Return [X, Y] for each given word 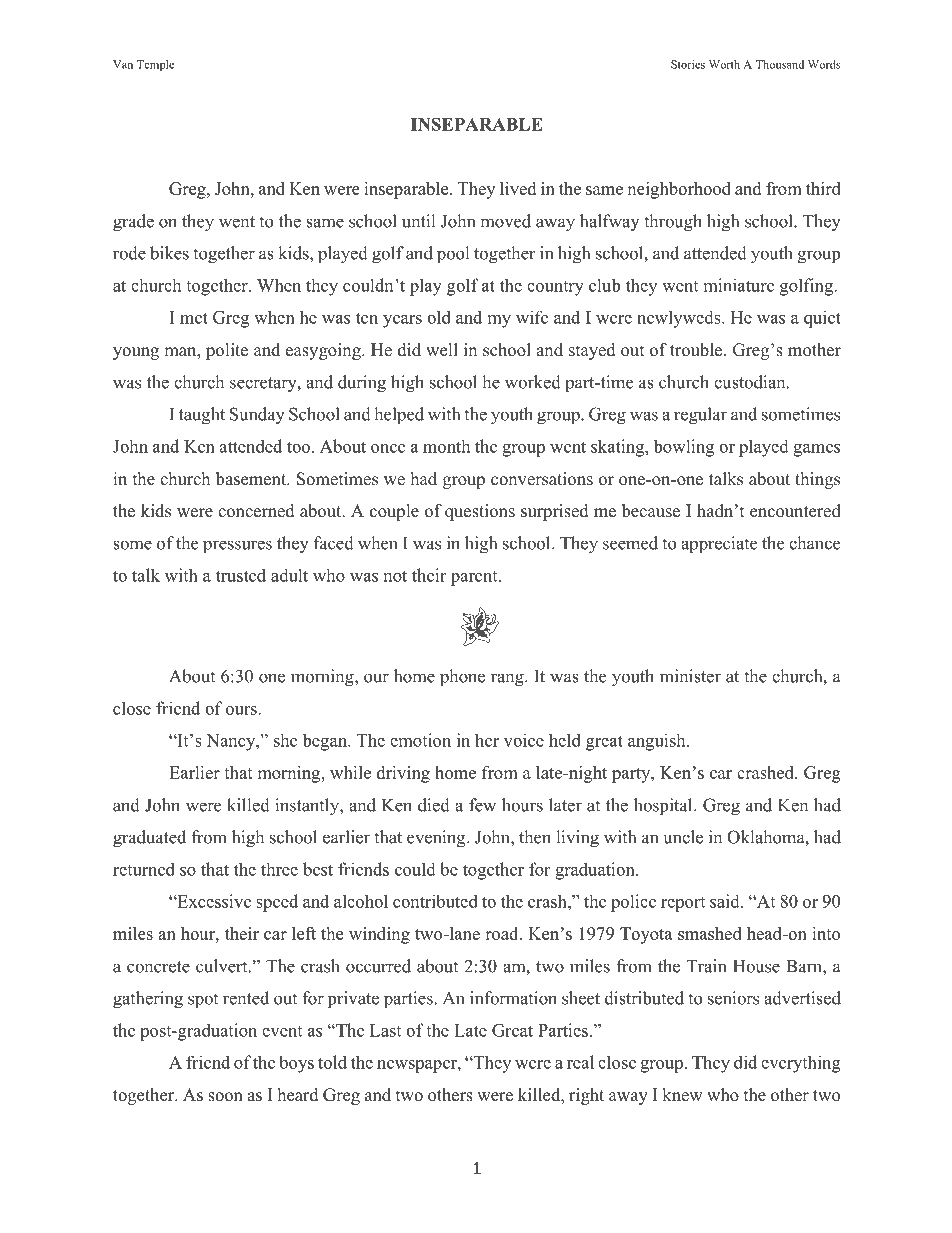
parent [475, 578]
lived [518, 188]
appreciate [719, 544]
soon [225, 1097]
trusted [241, 575]
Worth [724, 64]
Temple [155, 65]
